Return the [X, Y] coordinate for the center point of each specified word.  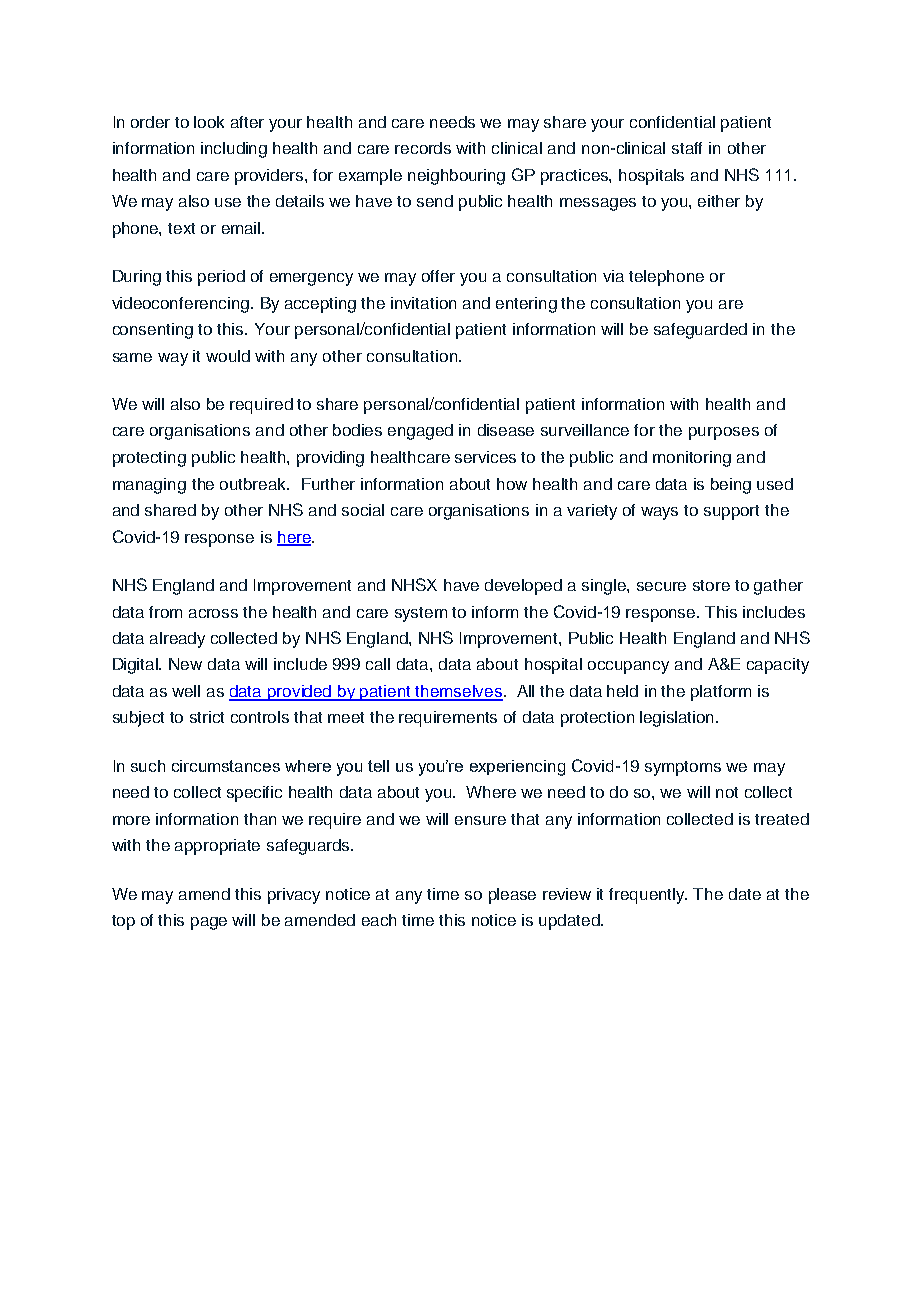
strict [207, 717]
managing [149, 486]
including [234, 150]
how [512, 484]
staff [687, 148]
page [209, 923]
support [731, 512]
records [423, 148]
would [228, 356]
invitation [423, 303]
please [512, 896]
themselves [459, 692]
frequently [648, 896]
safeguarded [700, 331]
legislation [678, 719]
